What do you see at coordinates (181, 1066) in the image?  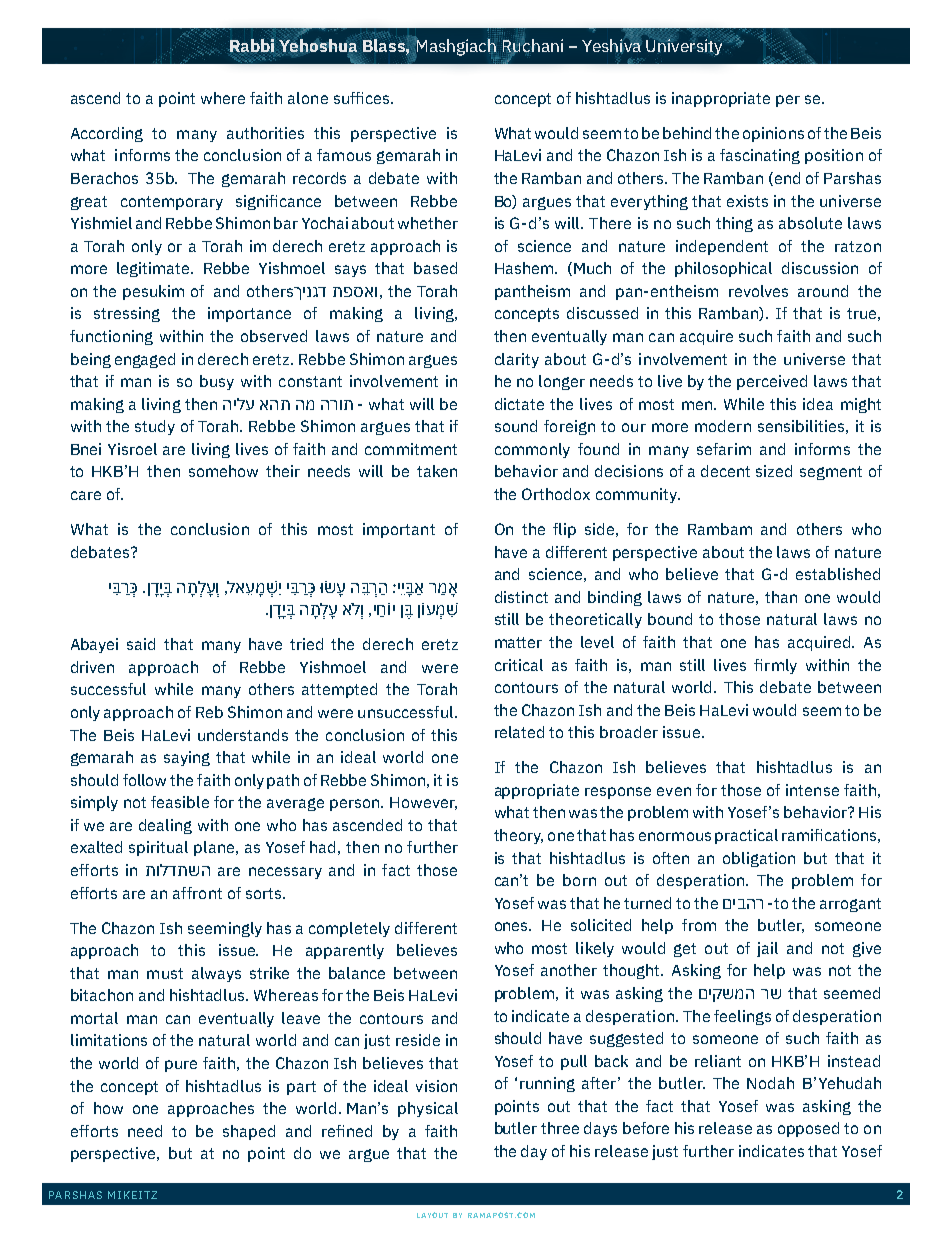 I see `pure` at bounding box center [181, 1066].
